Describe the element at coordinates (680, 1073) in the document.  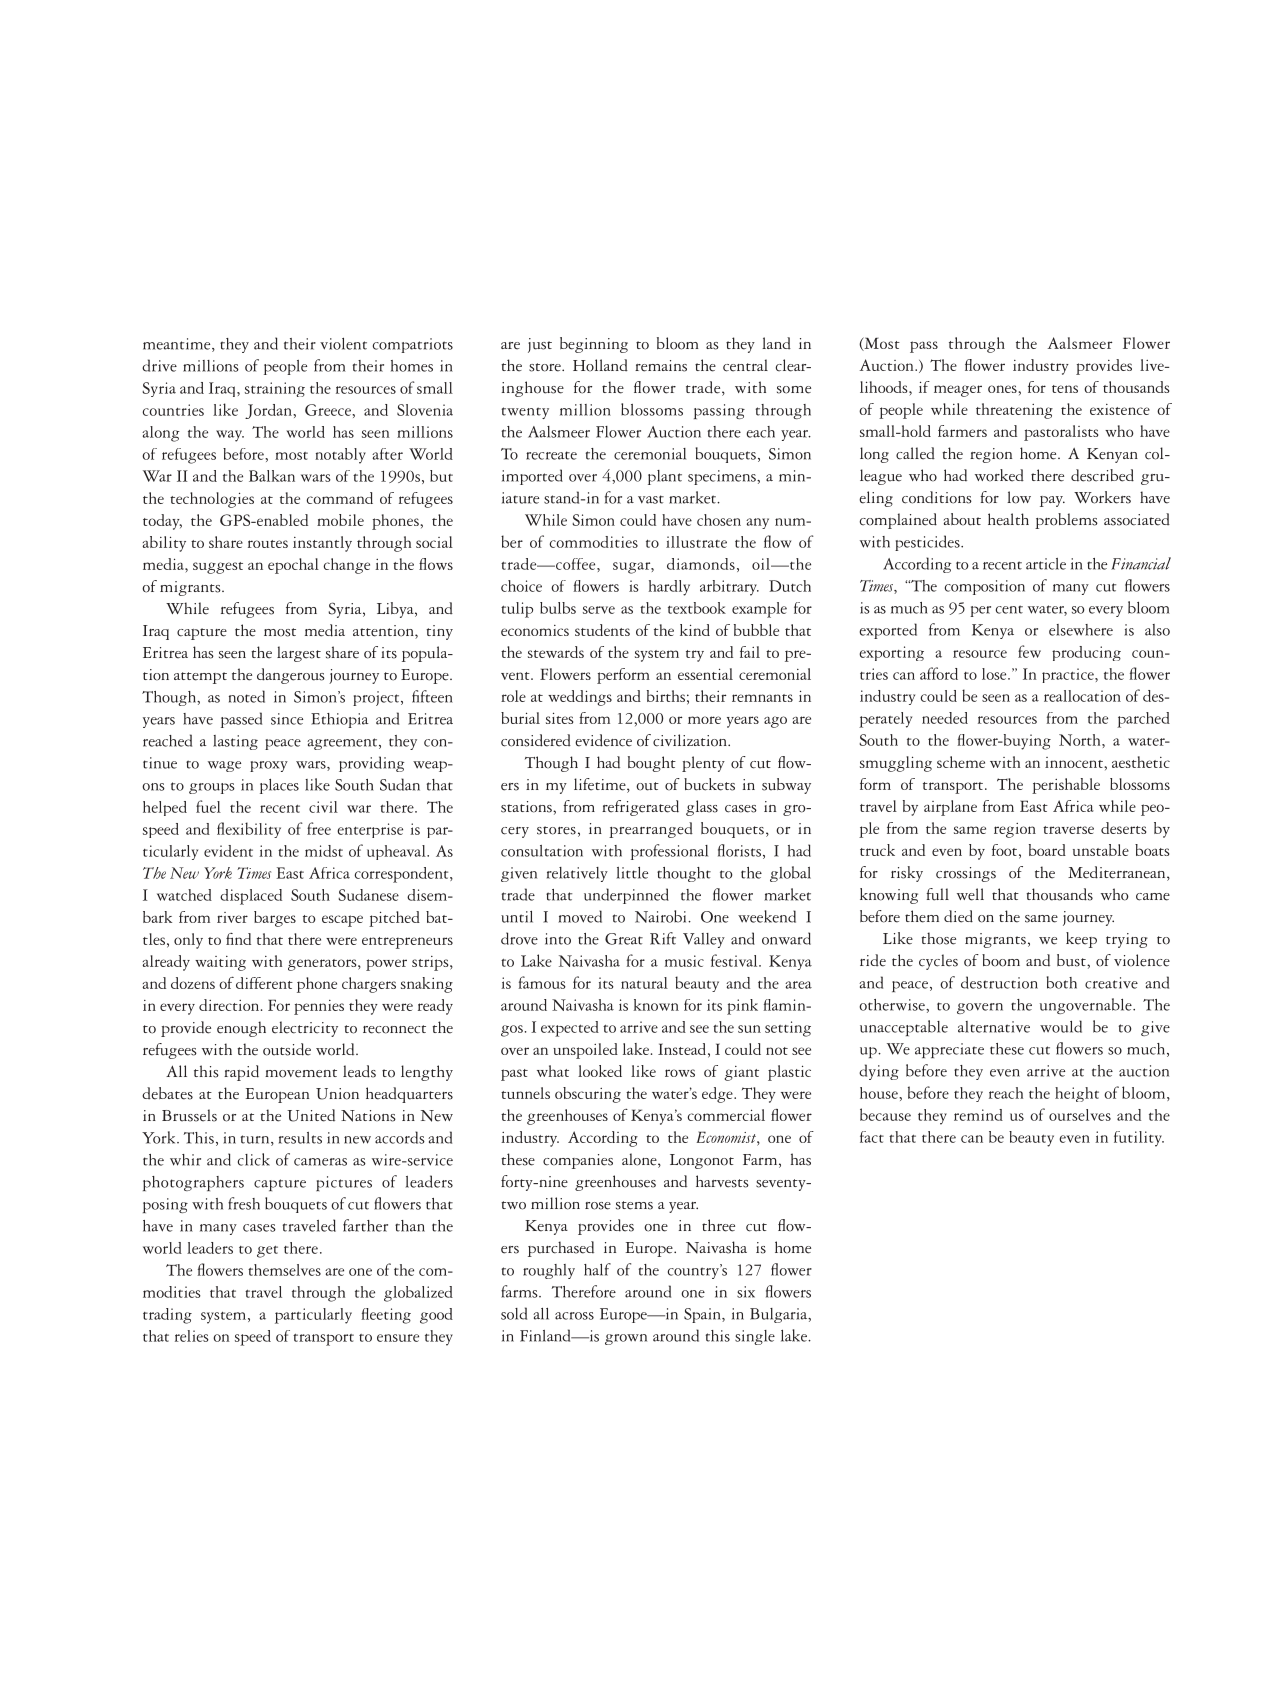
I see `rows` at that location.
